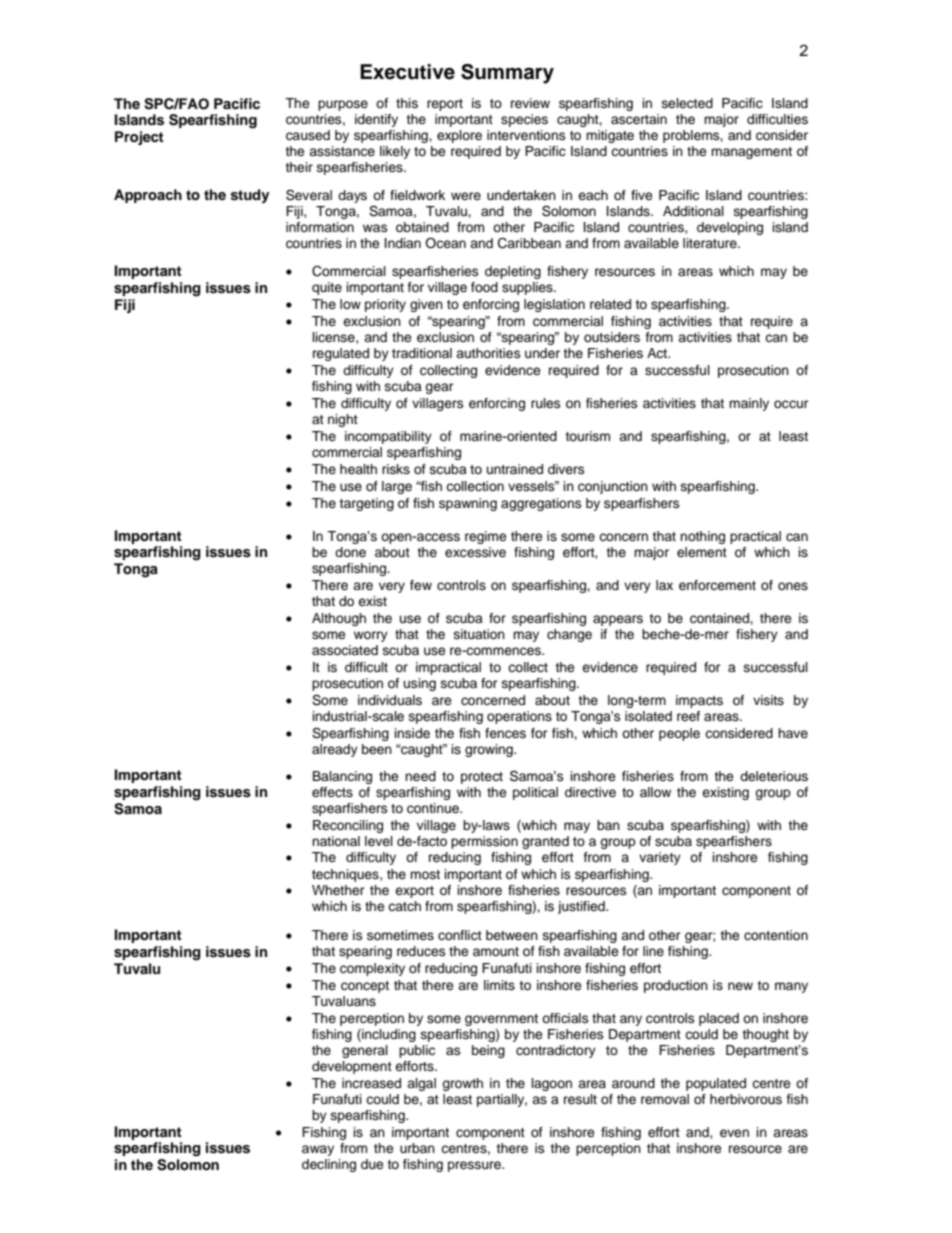  I want to click on enforcement, so click(717, 585).
